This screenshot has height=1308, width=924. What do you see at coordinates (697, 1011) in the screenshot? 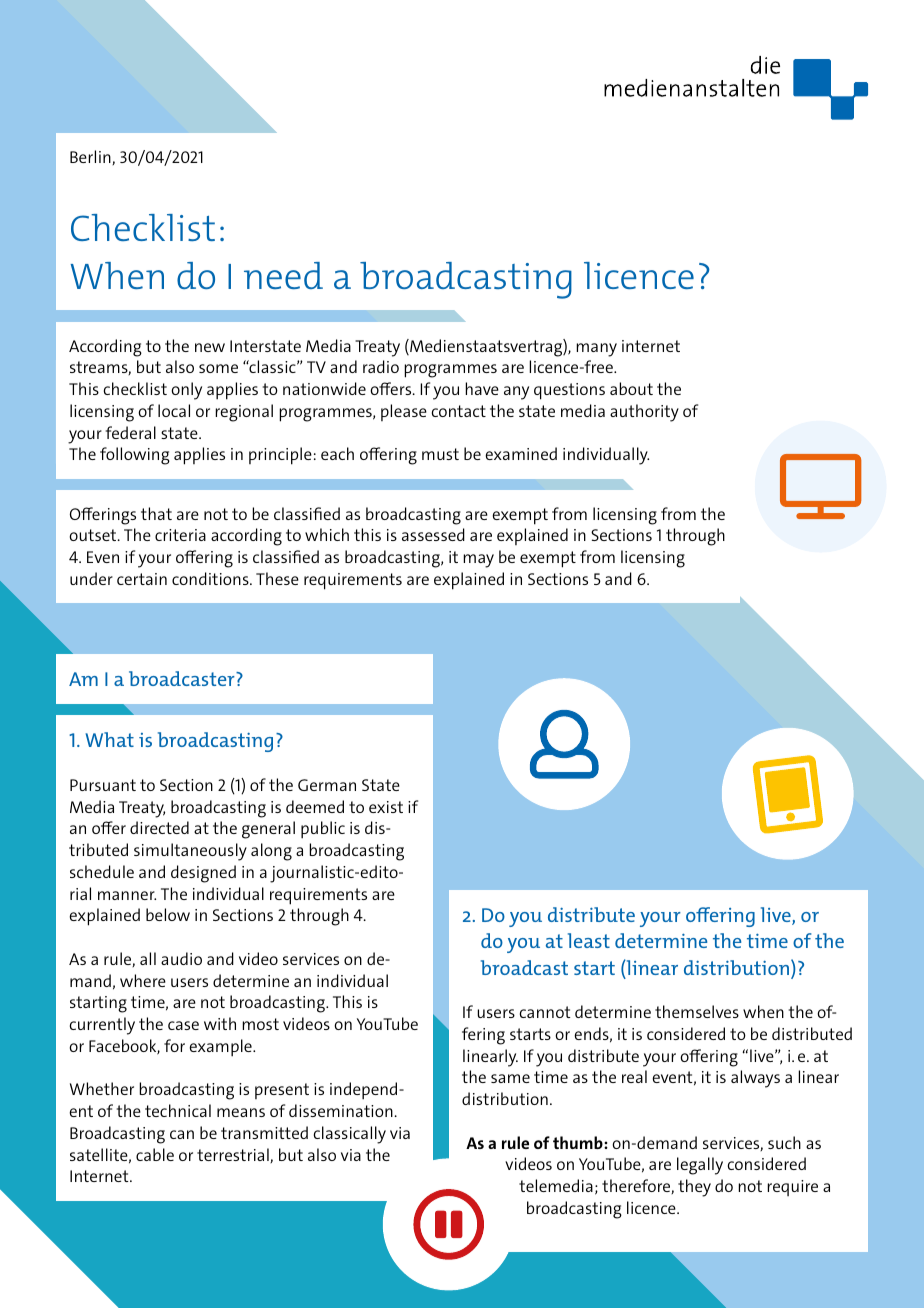
I see `themselves` at bounding box center [697, 1011].
